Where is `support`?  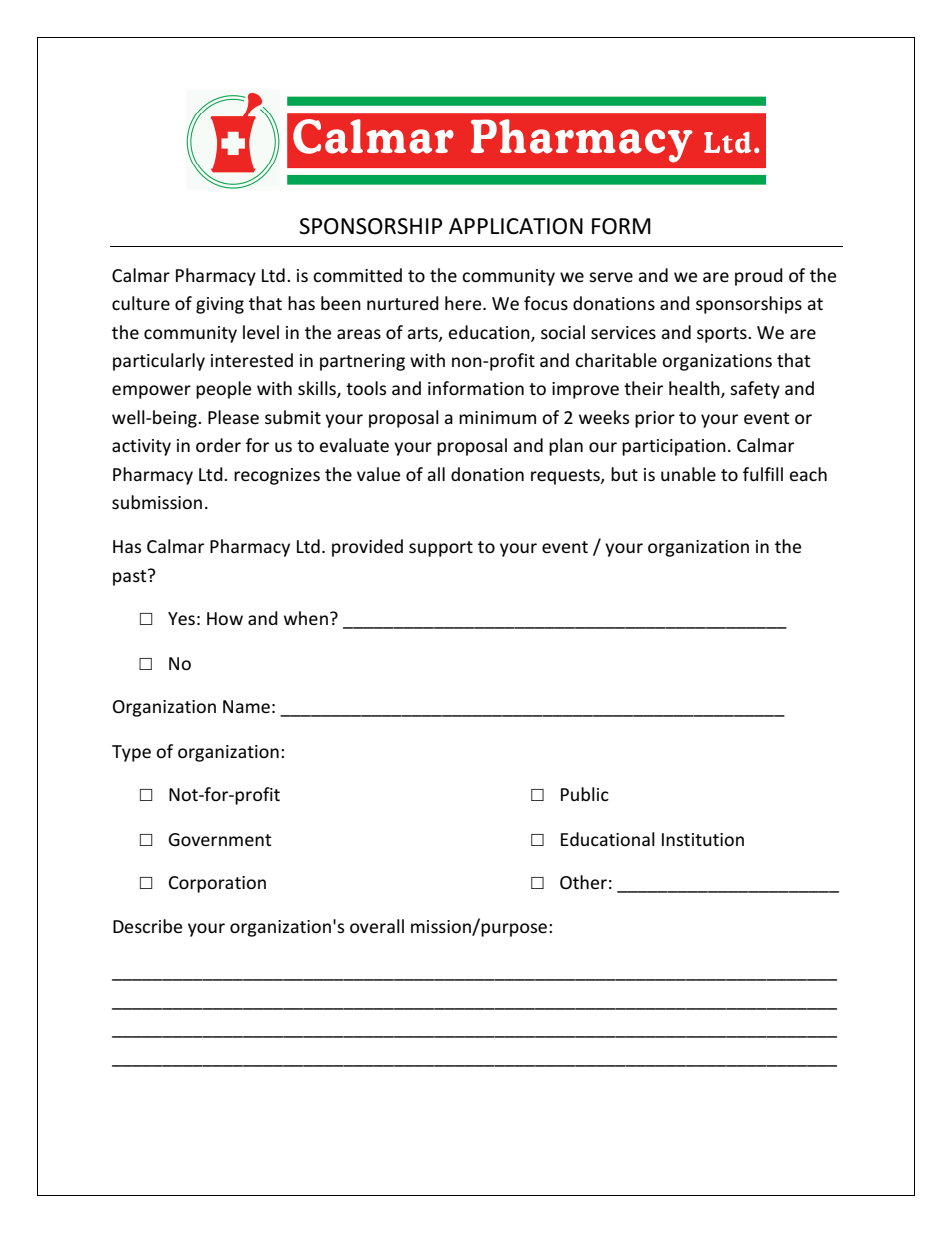
support is located at coordinates (441, 549).
